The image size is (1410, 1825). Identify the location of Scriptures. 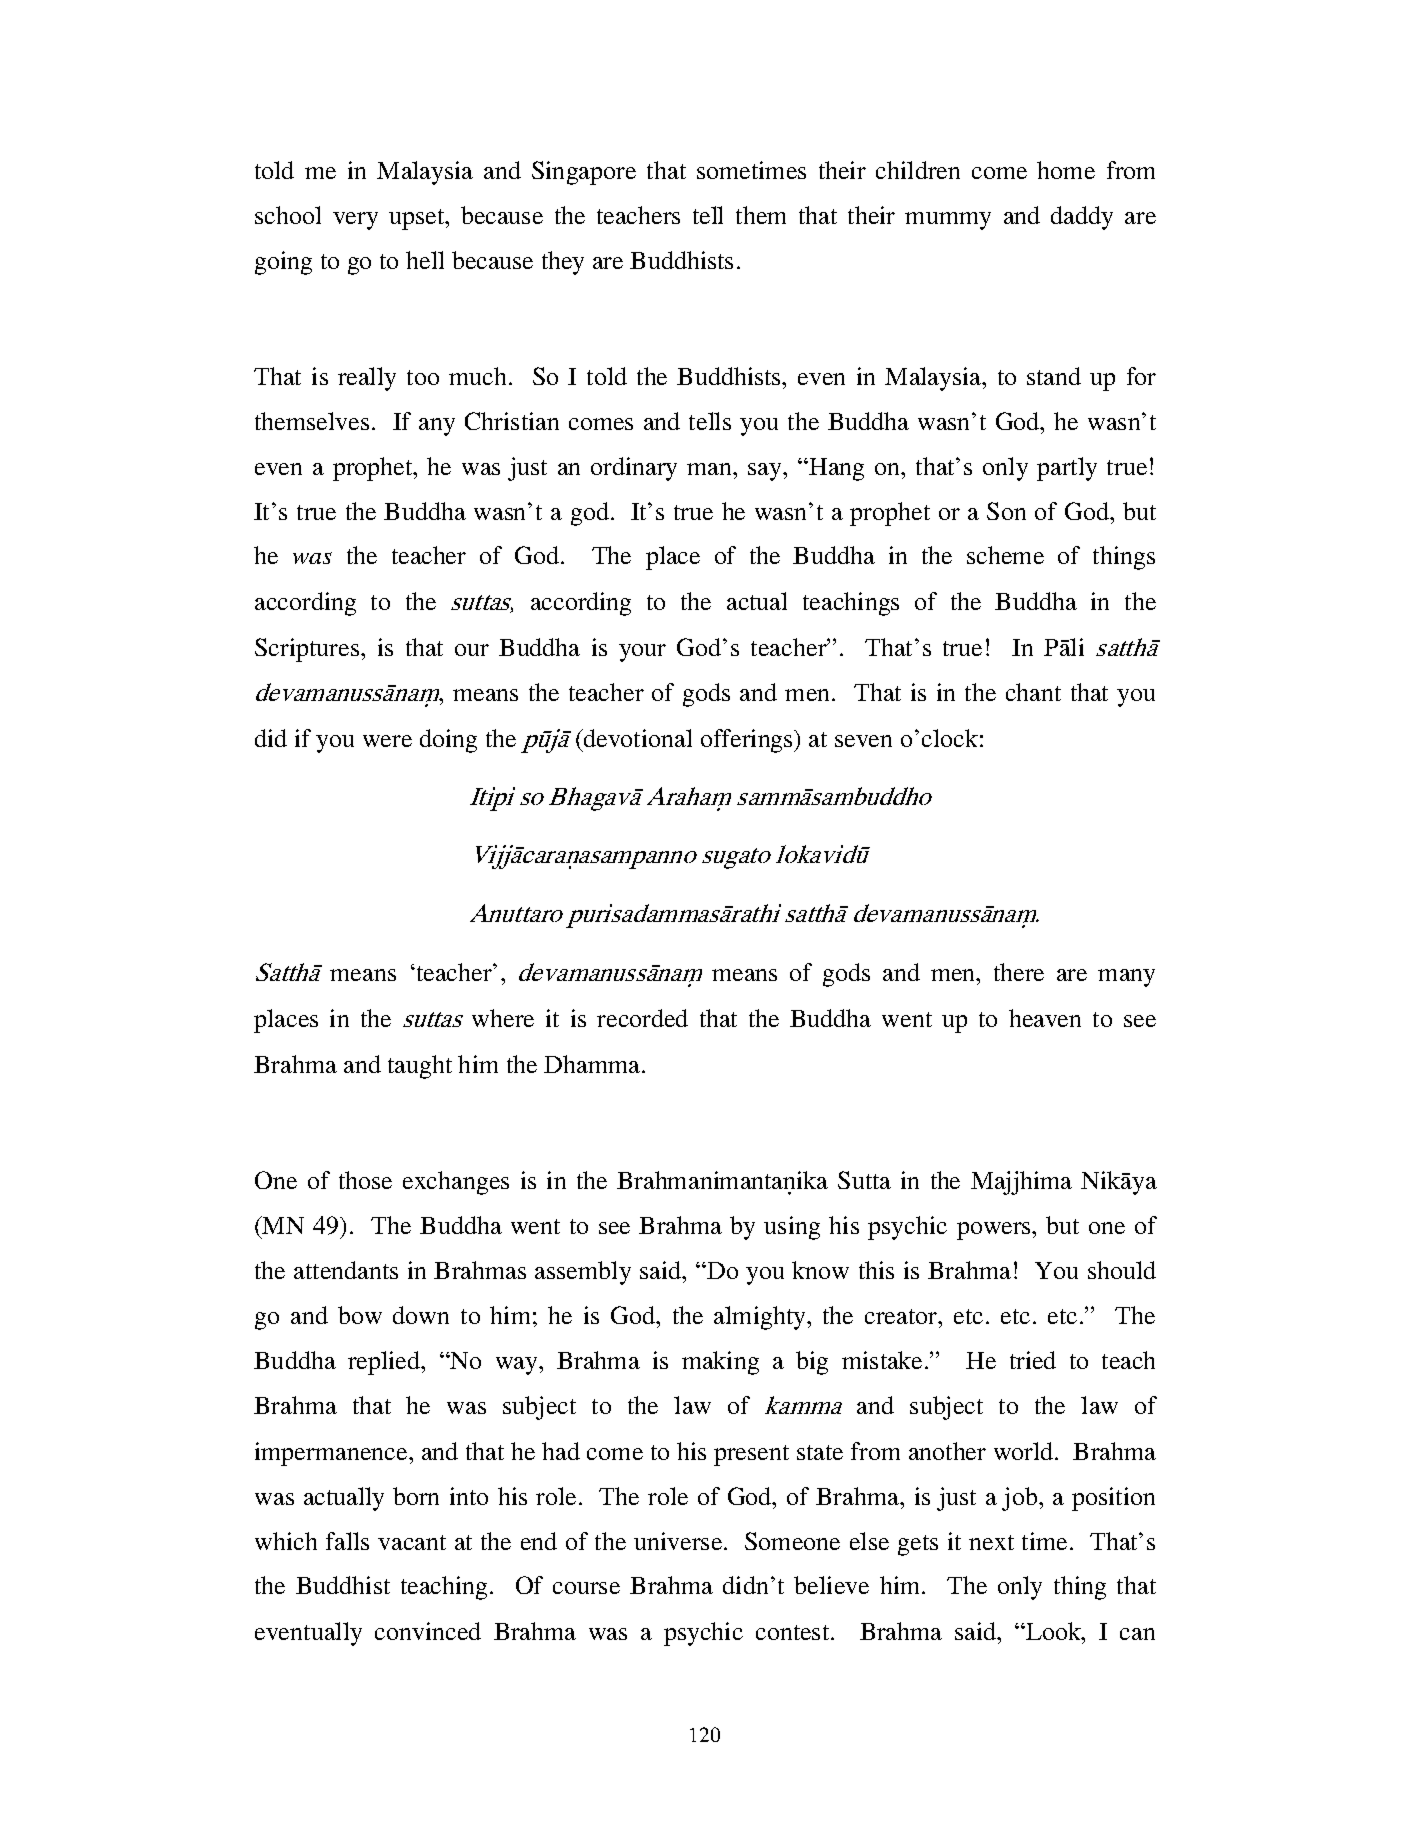
(308, 650).
